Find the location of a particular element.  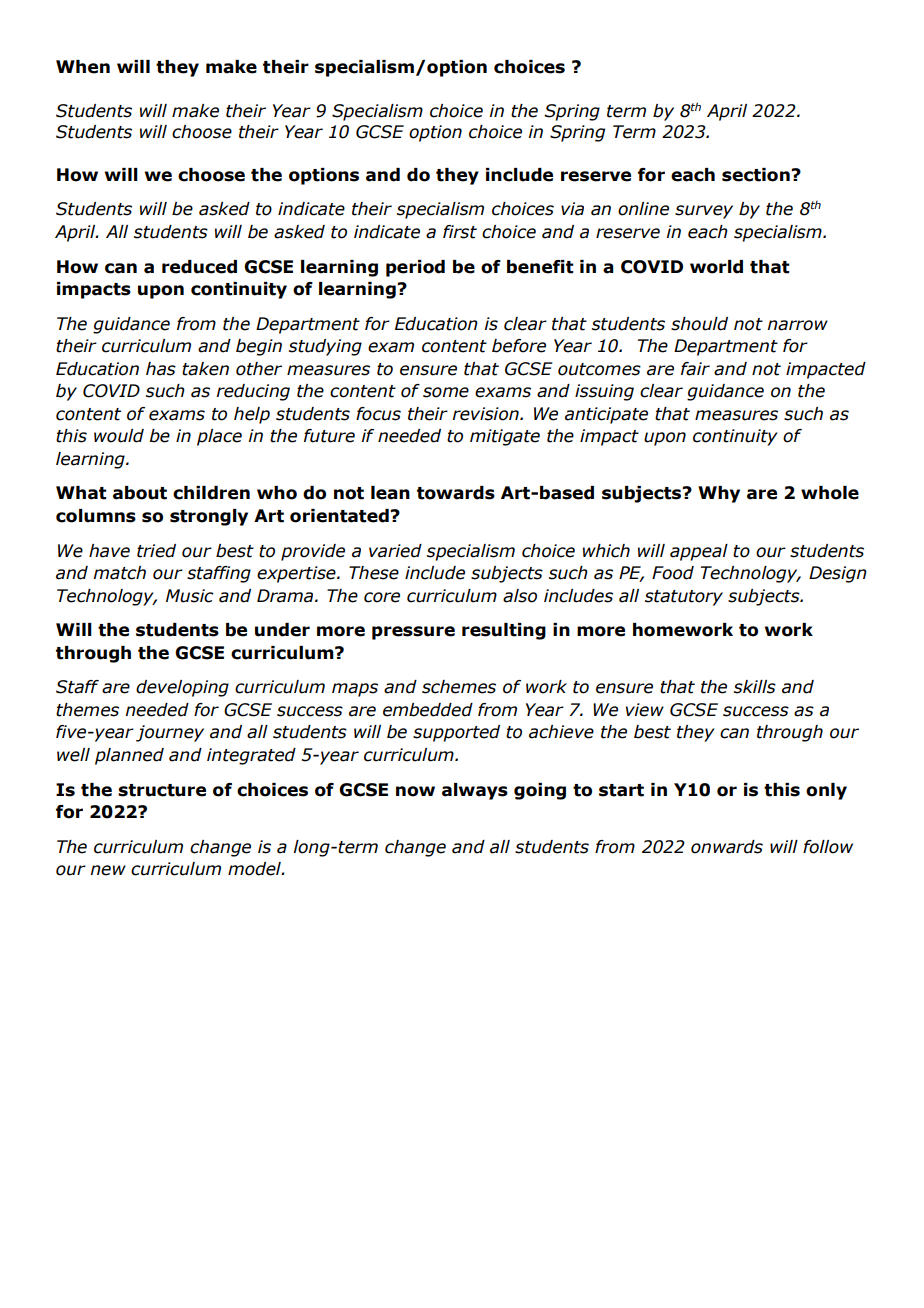

before is located at coordinates (519, 346).
